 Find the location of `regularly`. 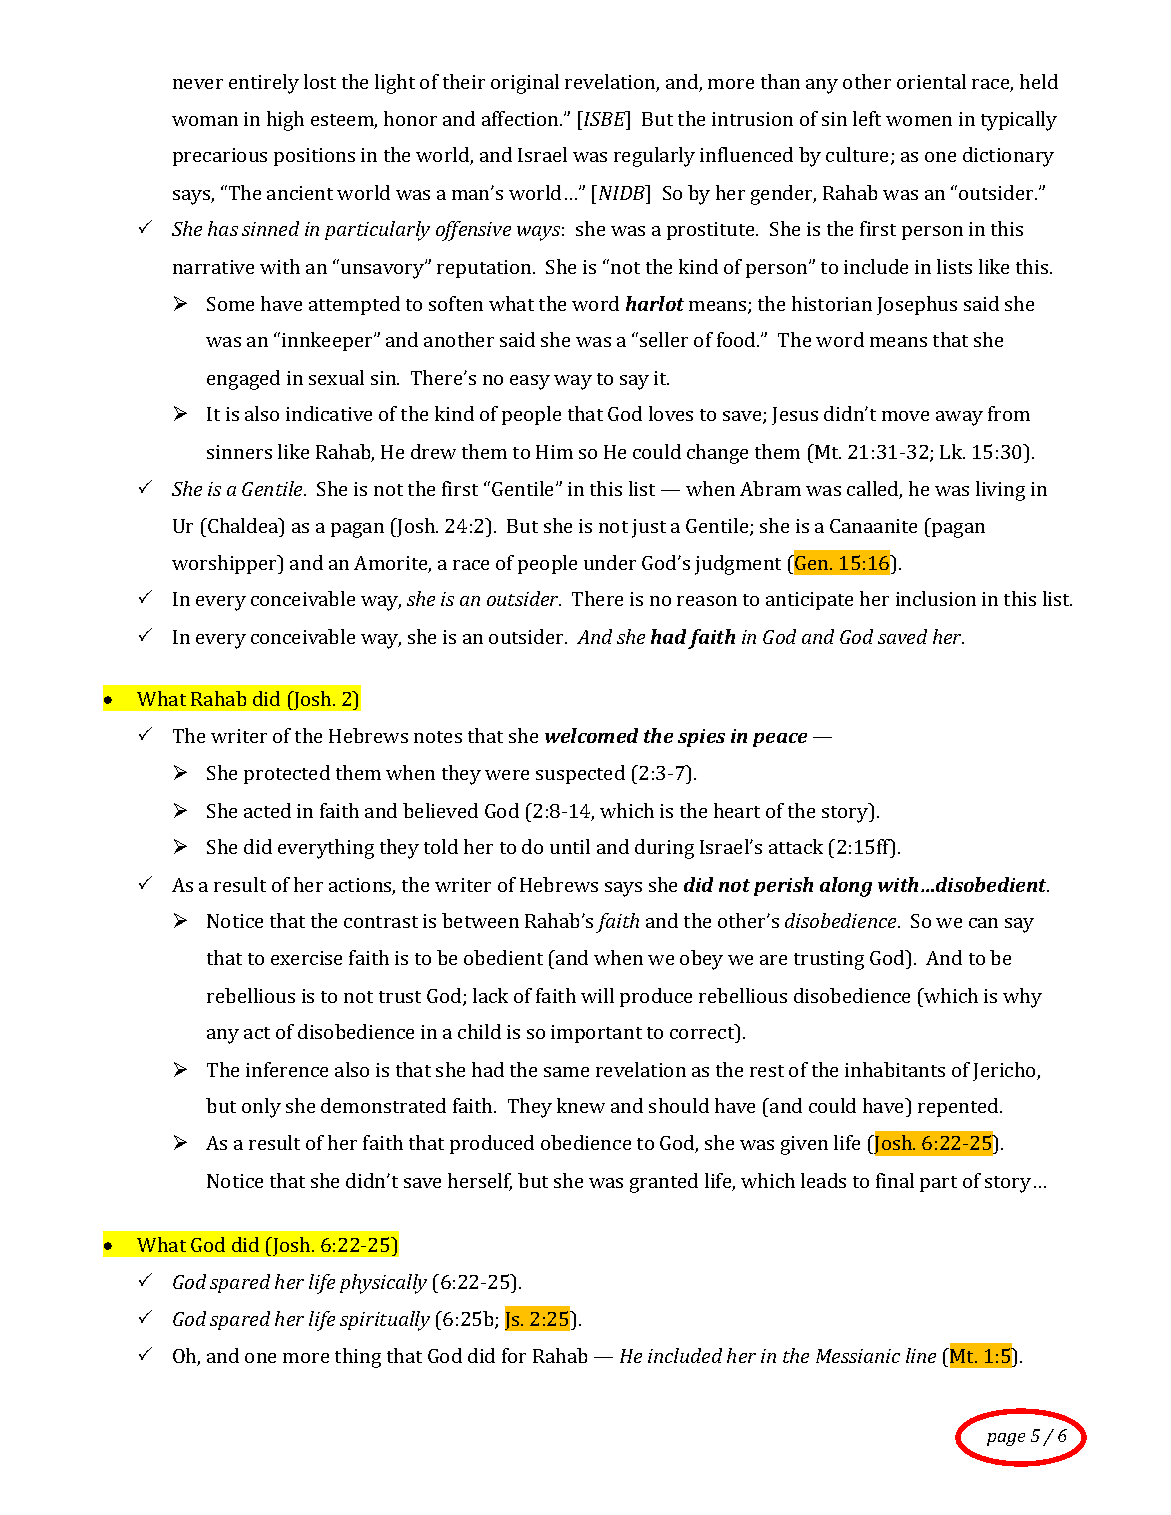

regularly is located at coordinates (654, 157).
